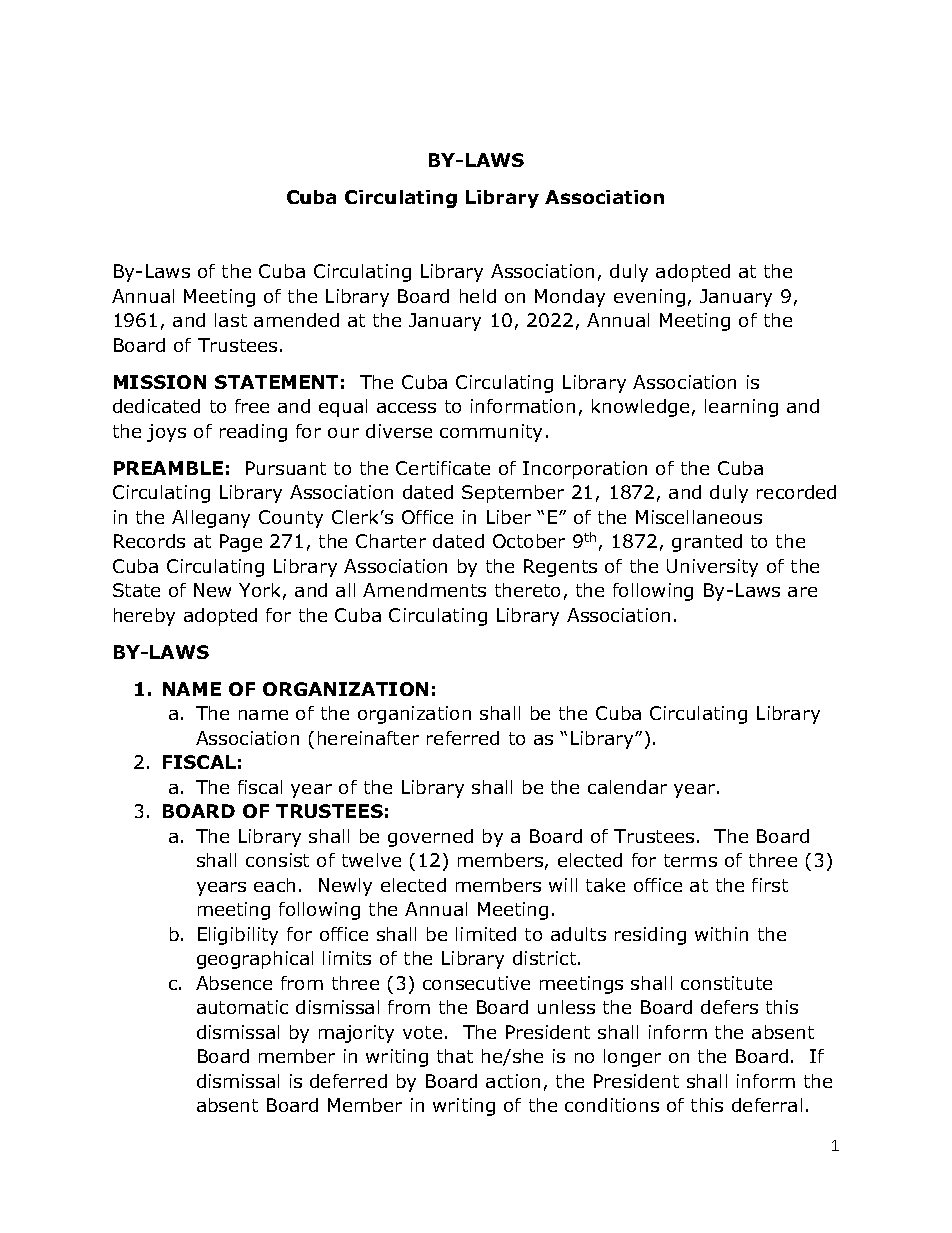  I want to click on automatic, so click(242, 1007).
